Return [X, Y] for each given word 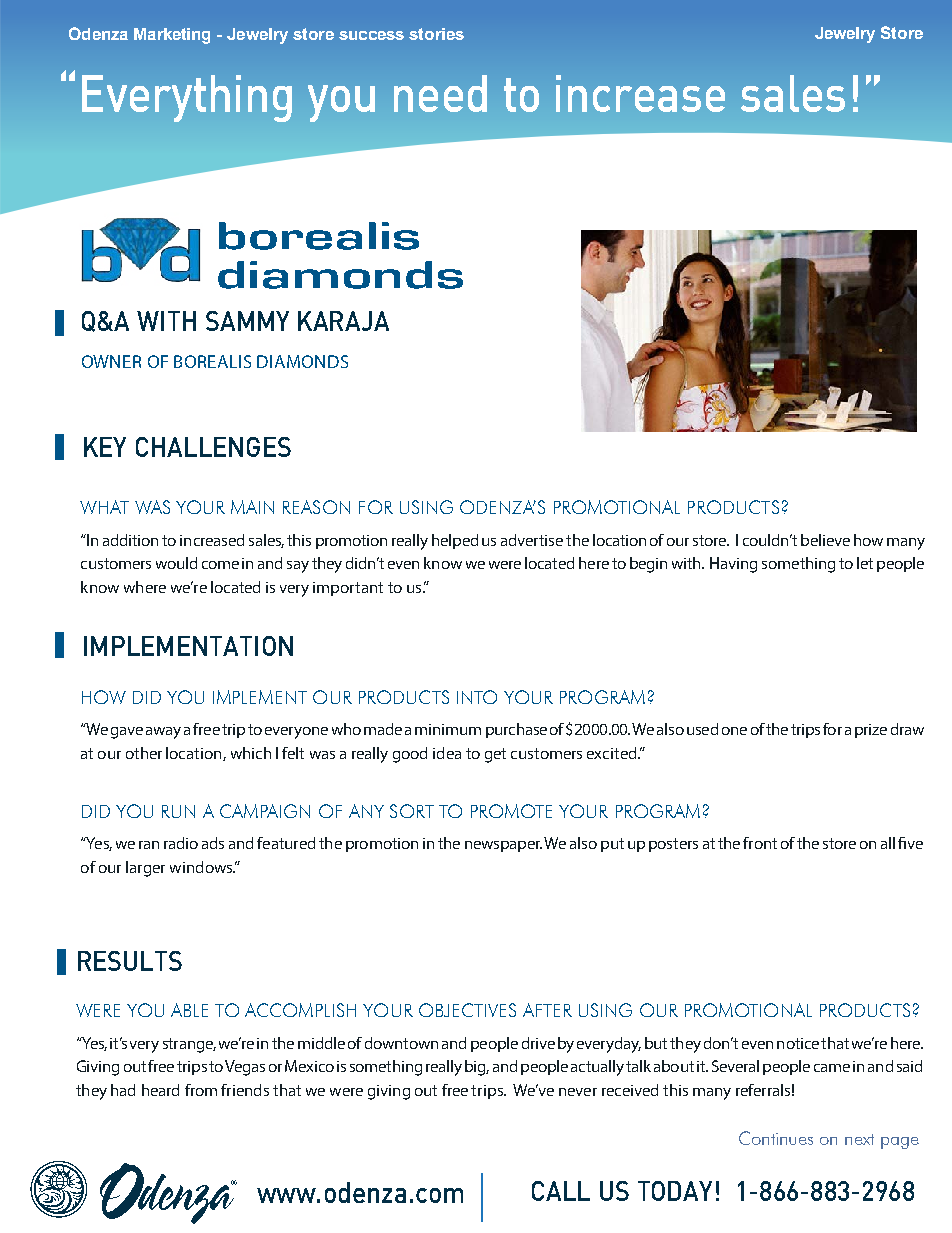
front [760, 843]
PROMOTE [511, 811]
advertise [532, 540]
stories [436, 34]
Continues [776, 1138]
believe [825, 540]
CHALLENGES [213, 447]
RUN [178, 811]
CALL [561, 1191]
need [440, 93]
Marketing [172, 36]
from [201, 1090]
